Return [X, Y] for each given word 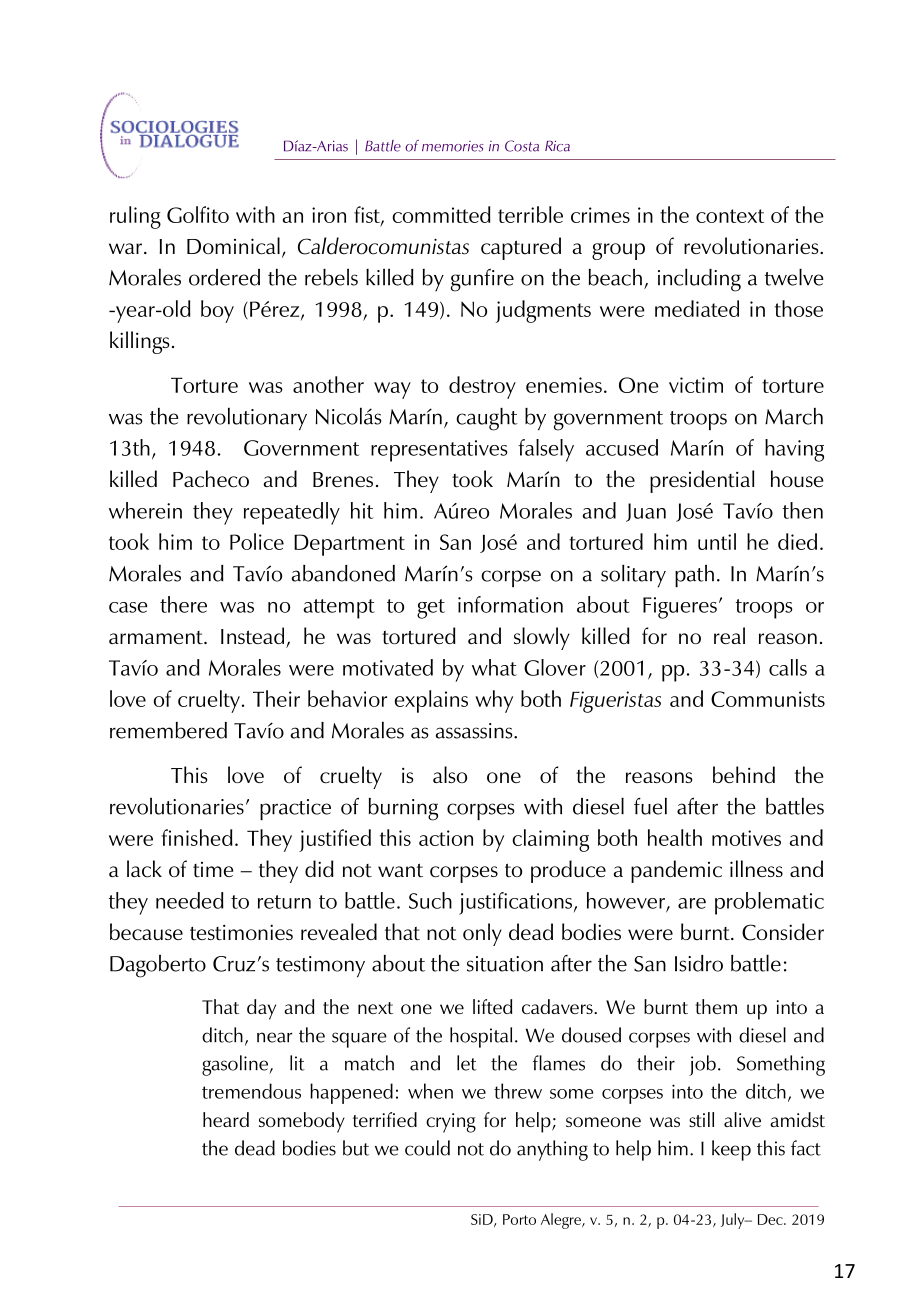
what [494, 667]
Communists [768, 699]
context [730, 216]
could [427, 1148]
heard [226, 1119]
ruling [135, 217]
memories [452, 146]
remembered [168, 730]
